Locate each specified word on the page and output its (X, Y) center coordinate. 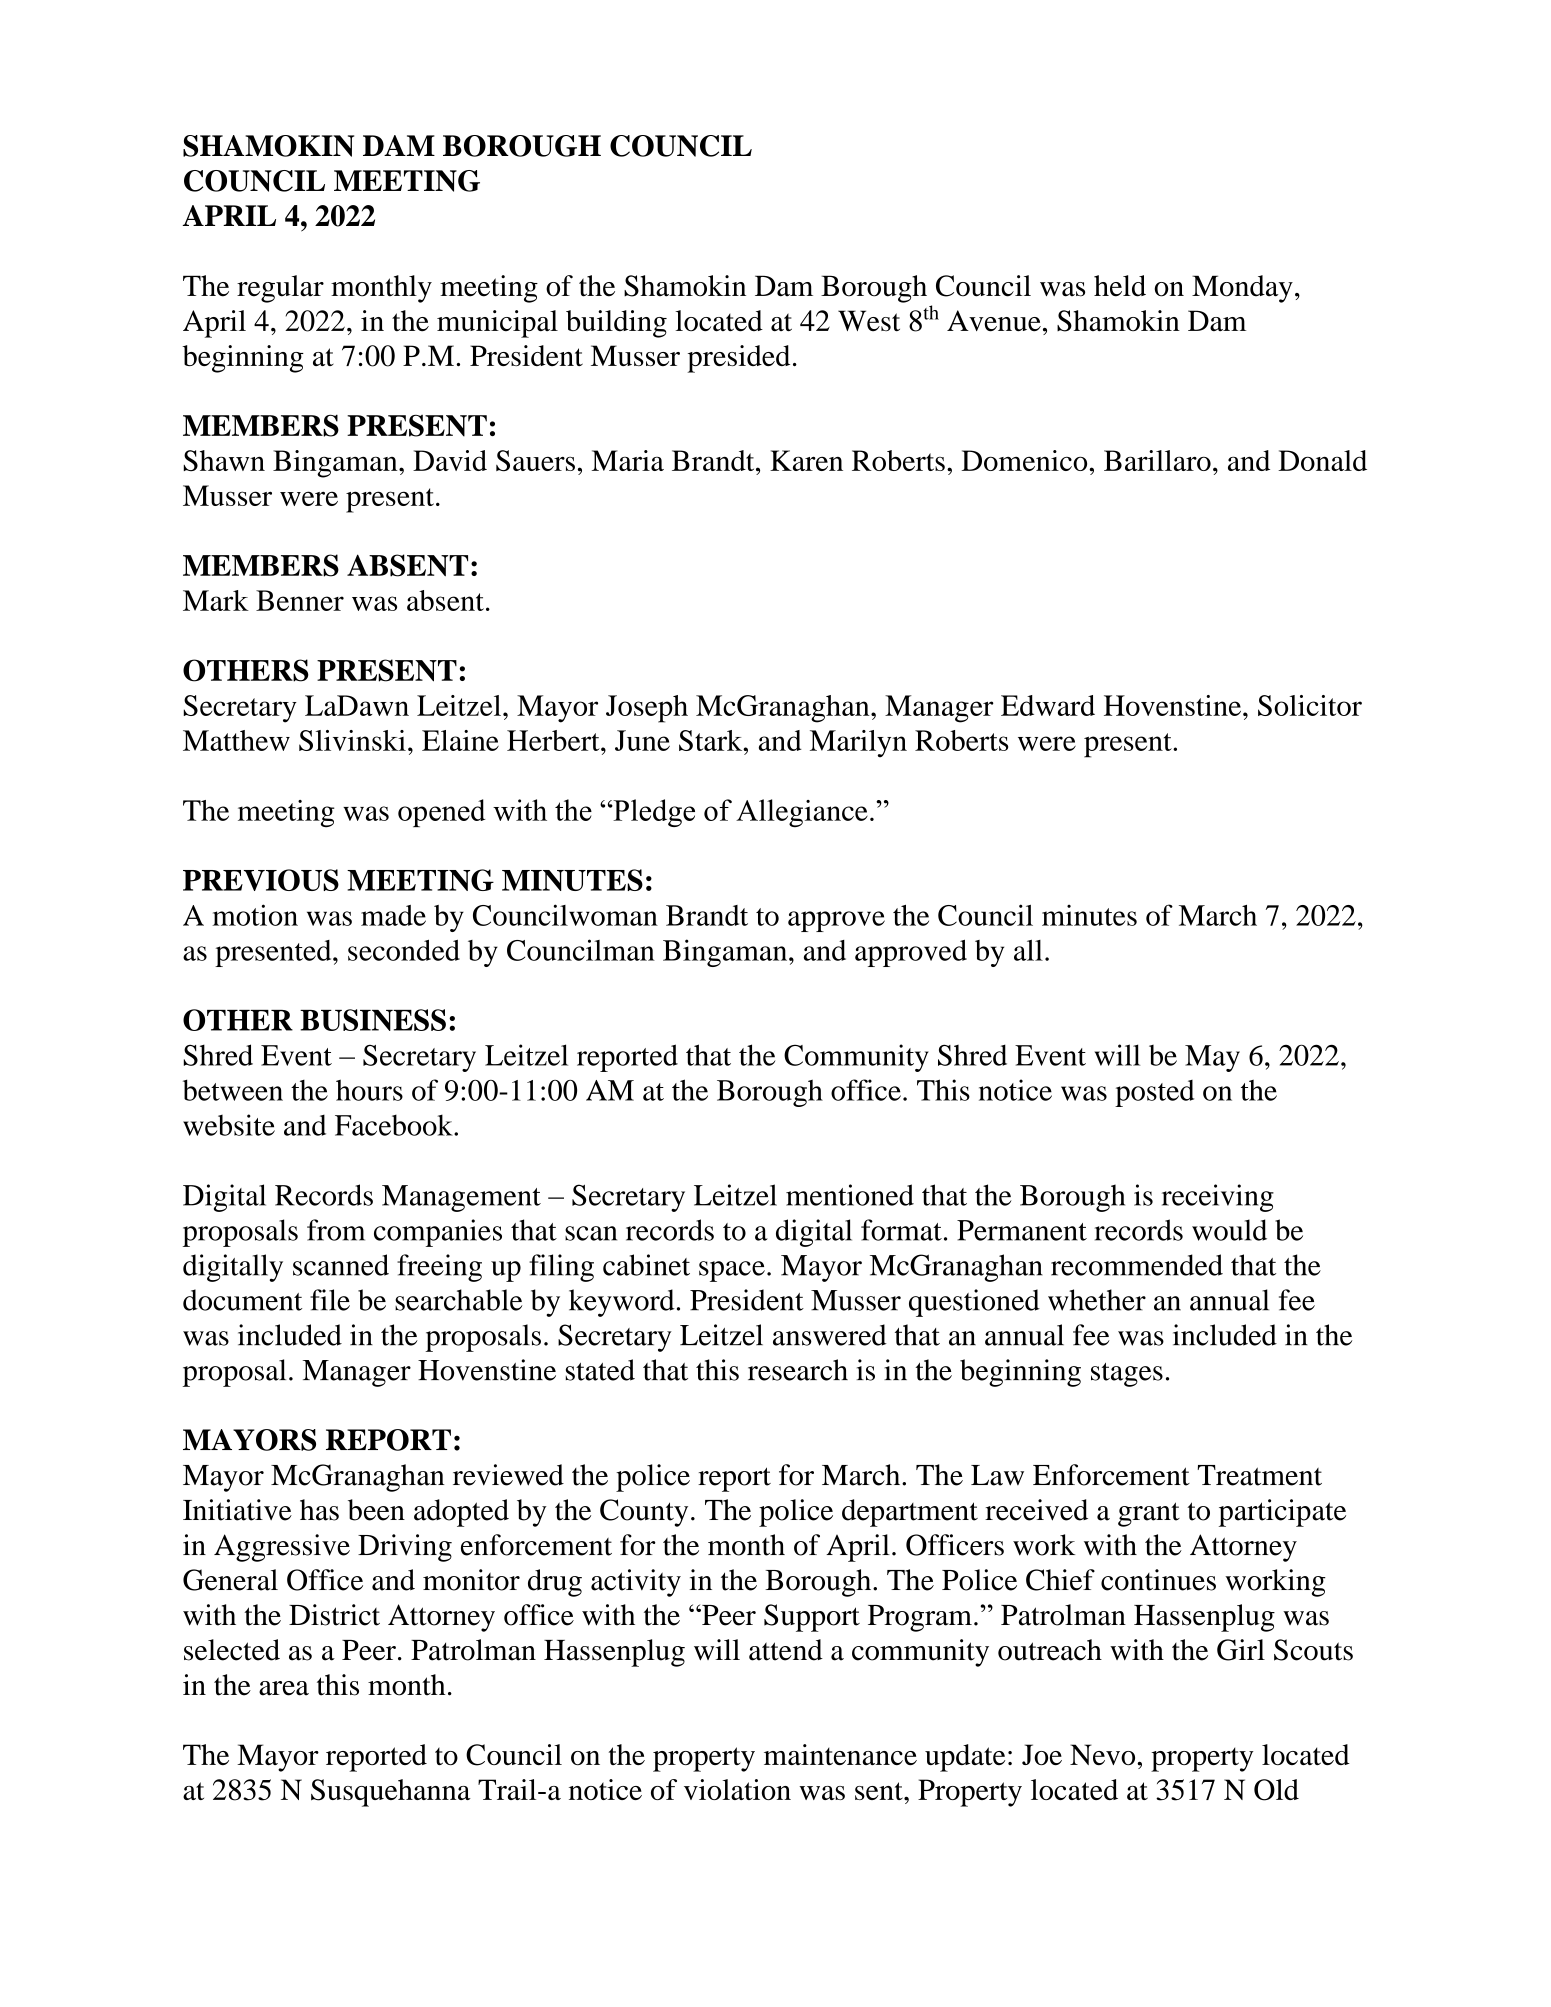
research (798, 1370)
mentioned (850, 1195)
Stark (712, 740)
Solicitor (1310, 705)
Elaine (460, 740)
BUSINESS (373, 1020)
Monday (1242, 289)
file (330, 1300)
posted (1154, 1093)
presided (738, 359)
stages (1127, 1375)
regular (280, 289)
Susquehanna (391, 1793)
